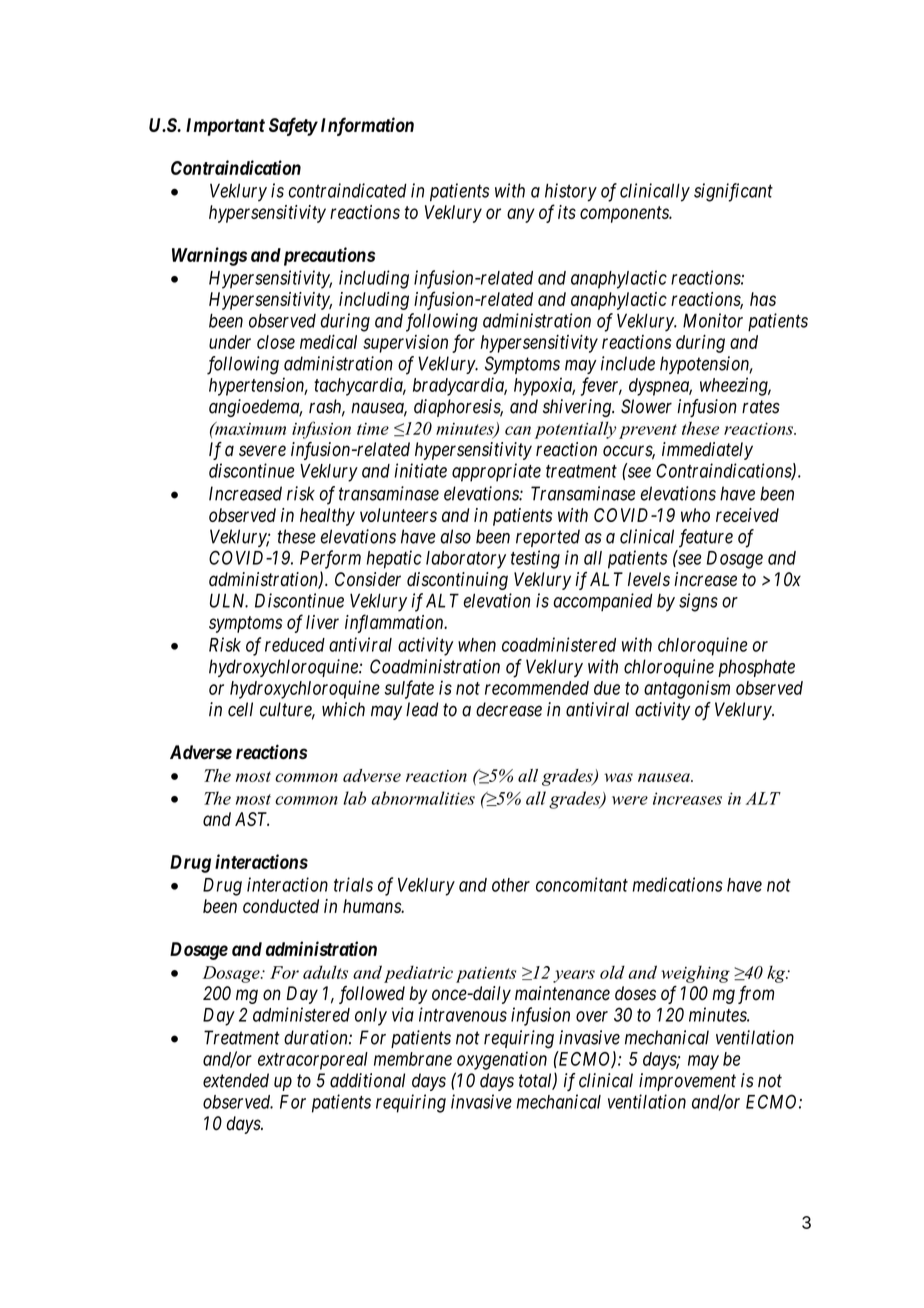  Describe the element at coordinates (687, 689) in the screenshot. I see `antagonism` at that location.
